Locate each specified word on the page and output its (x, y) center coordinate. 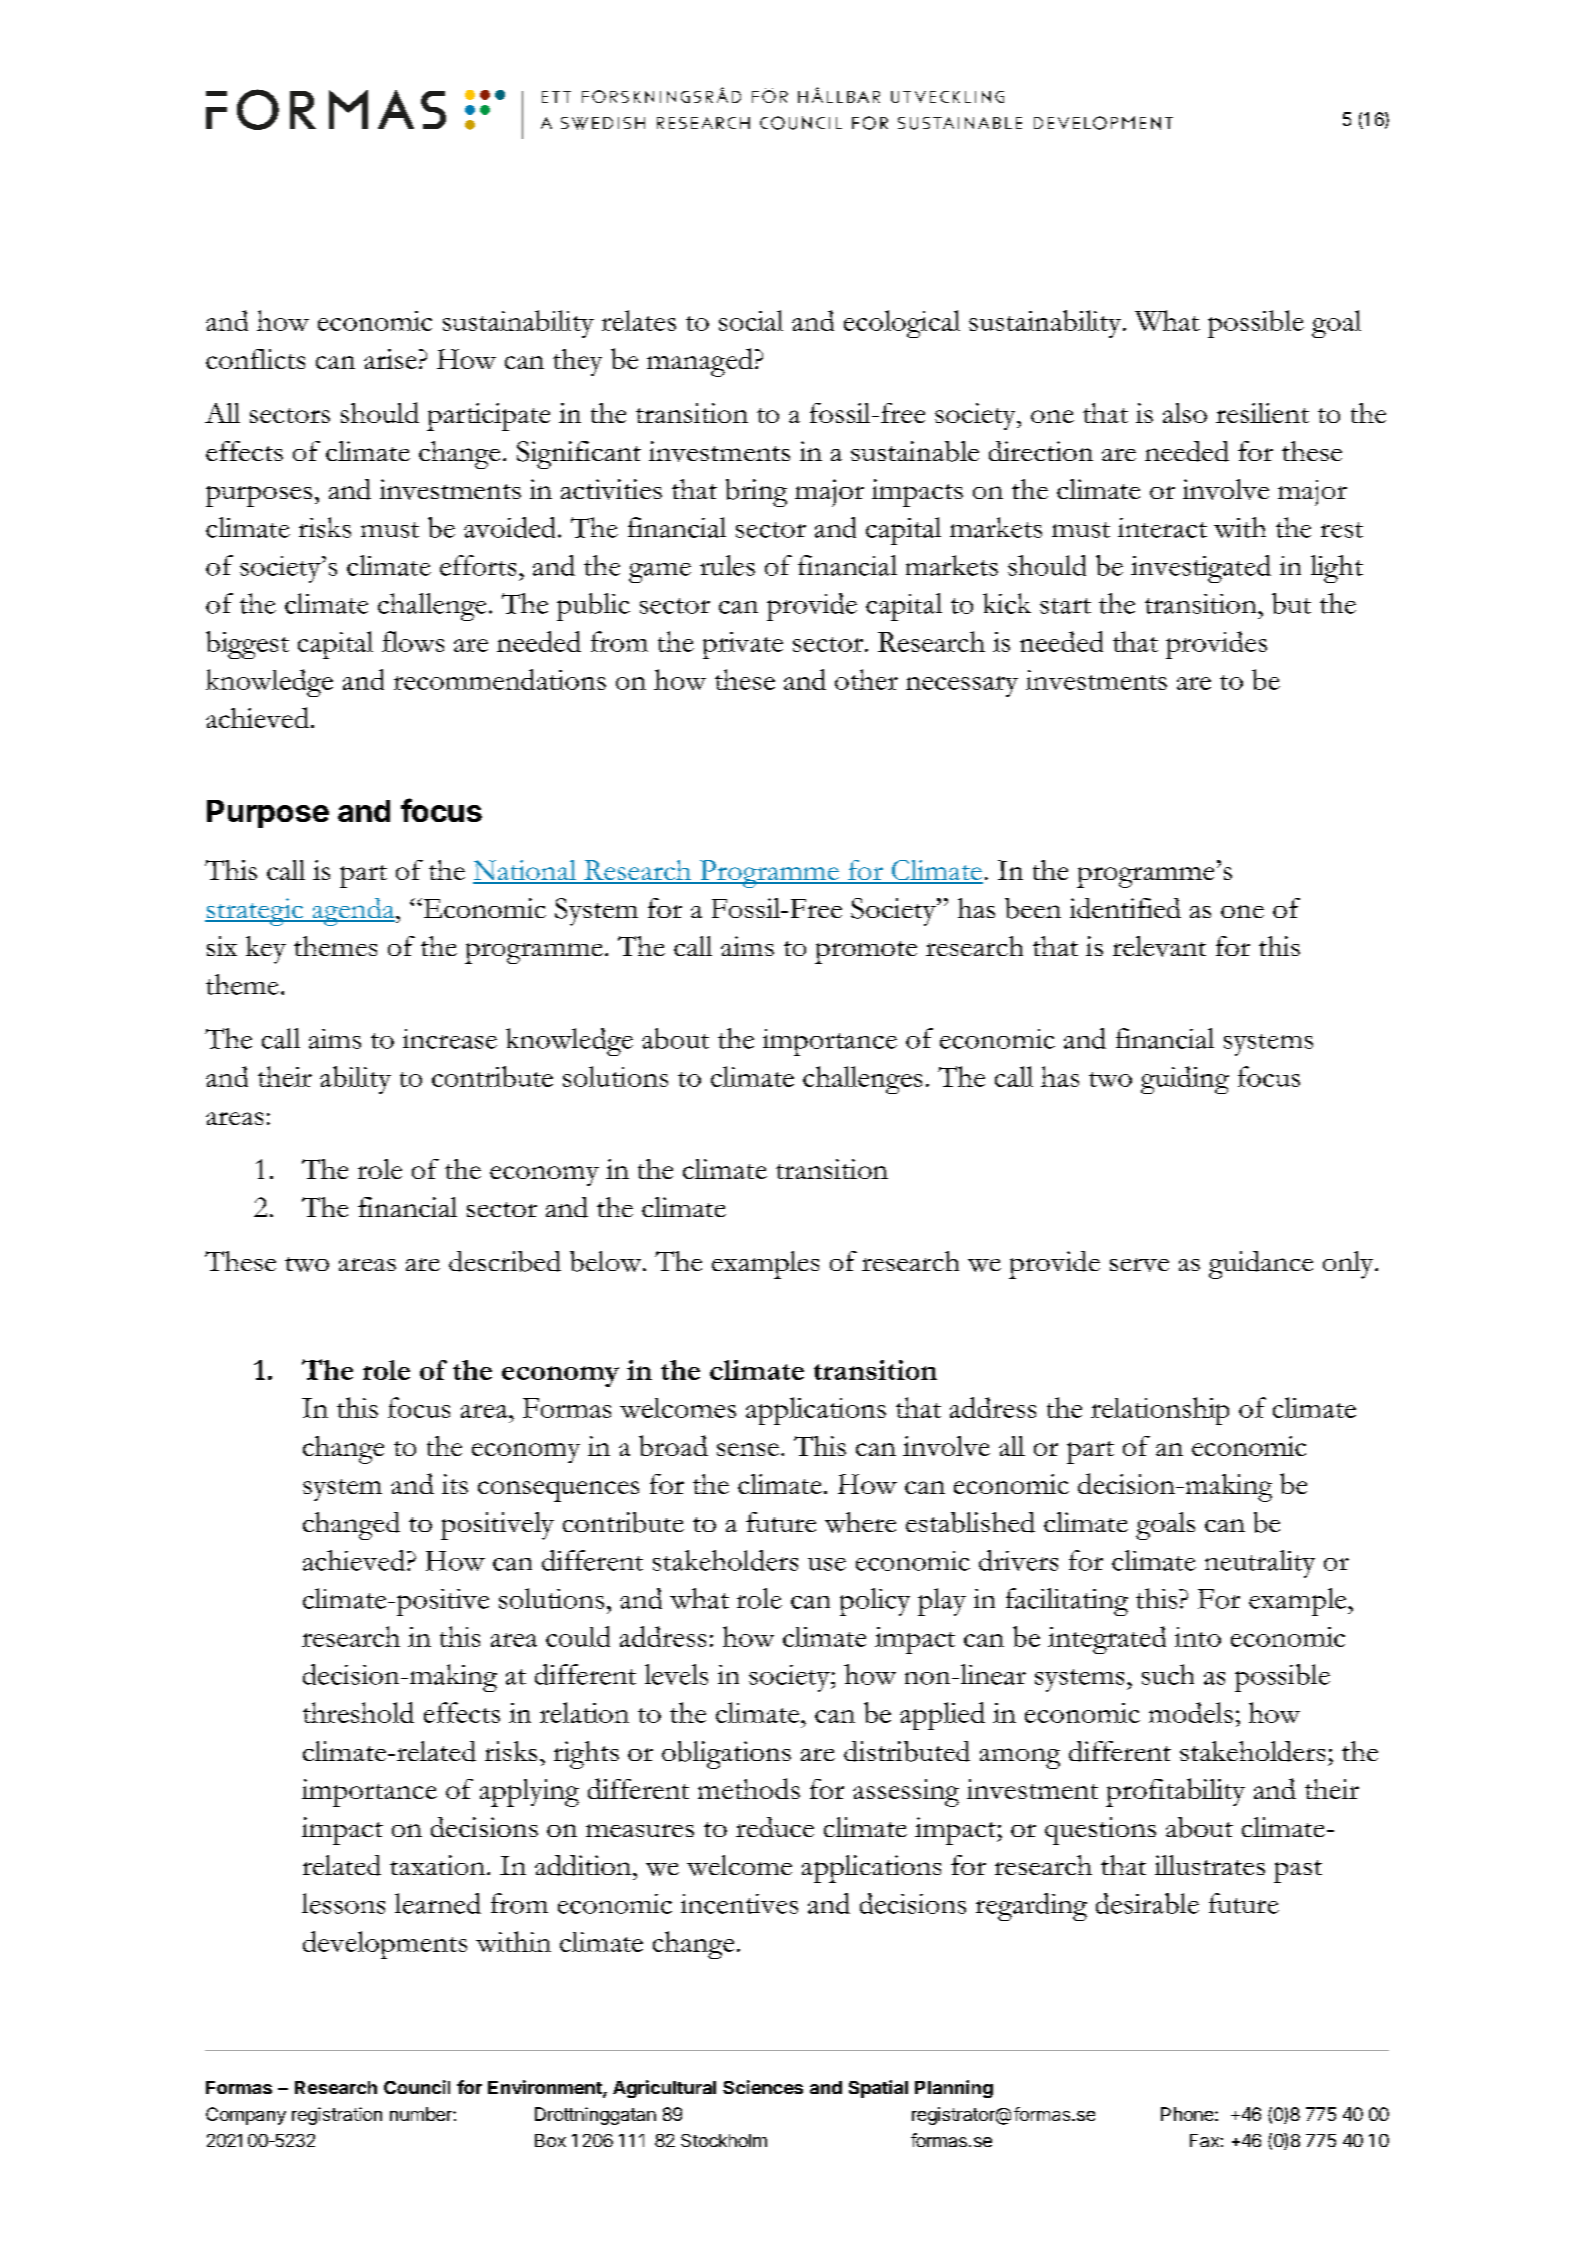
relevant (1159, 946)
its (455, 1484)
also (1185, 413)
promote (866, 952)
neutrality (1260, 1564)
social (751, 320)
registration (337, 2116)
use (827, 1564)
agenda (353, 912)
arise (390, 359)
